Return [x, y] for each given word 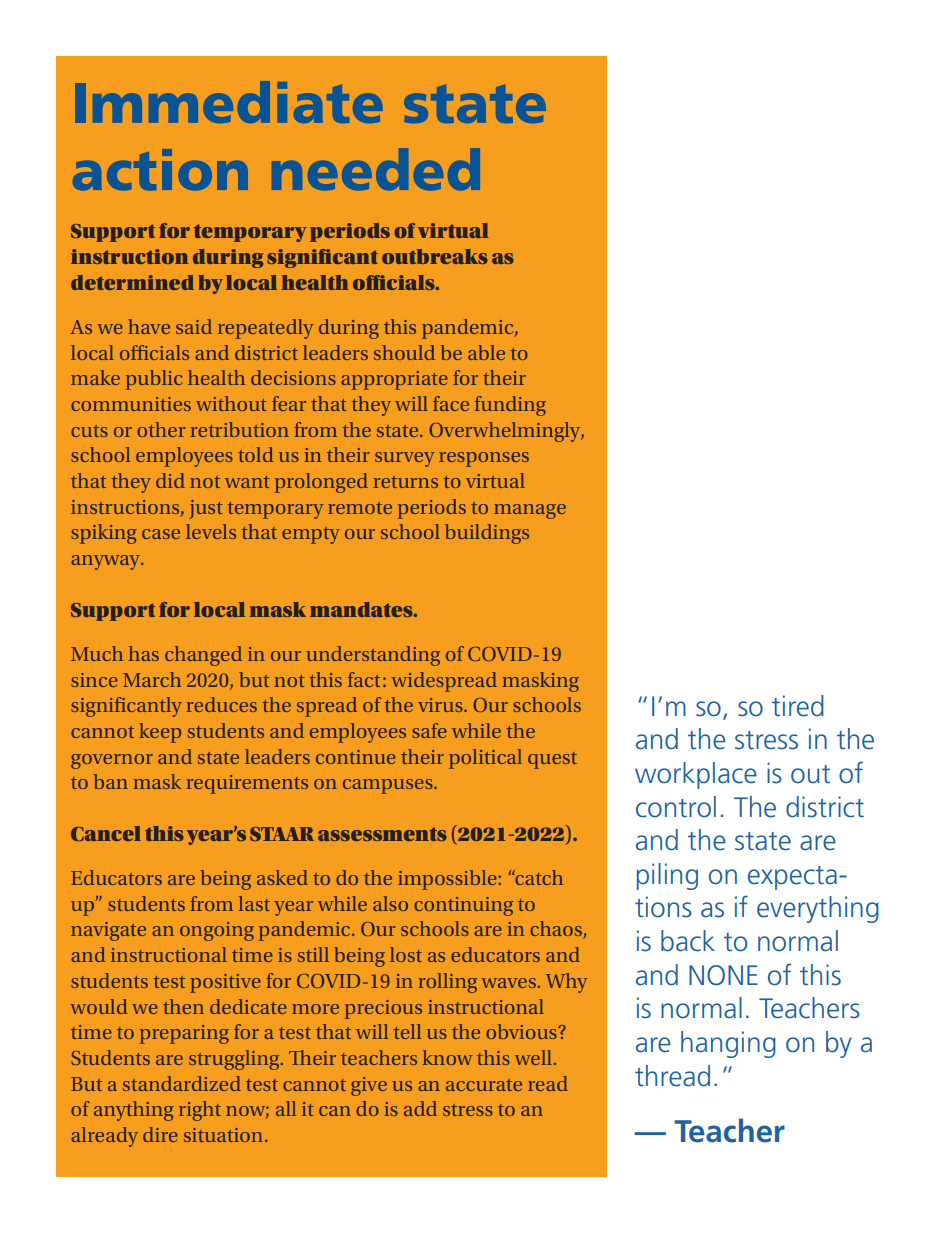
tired [798, 706]
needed [376, 169]
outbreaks [435, 256]
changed [203, 656]
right [200, 1111]
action [160, 170]
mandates [362, 609]
